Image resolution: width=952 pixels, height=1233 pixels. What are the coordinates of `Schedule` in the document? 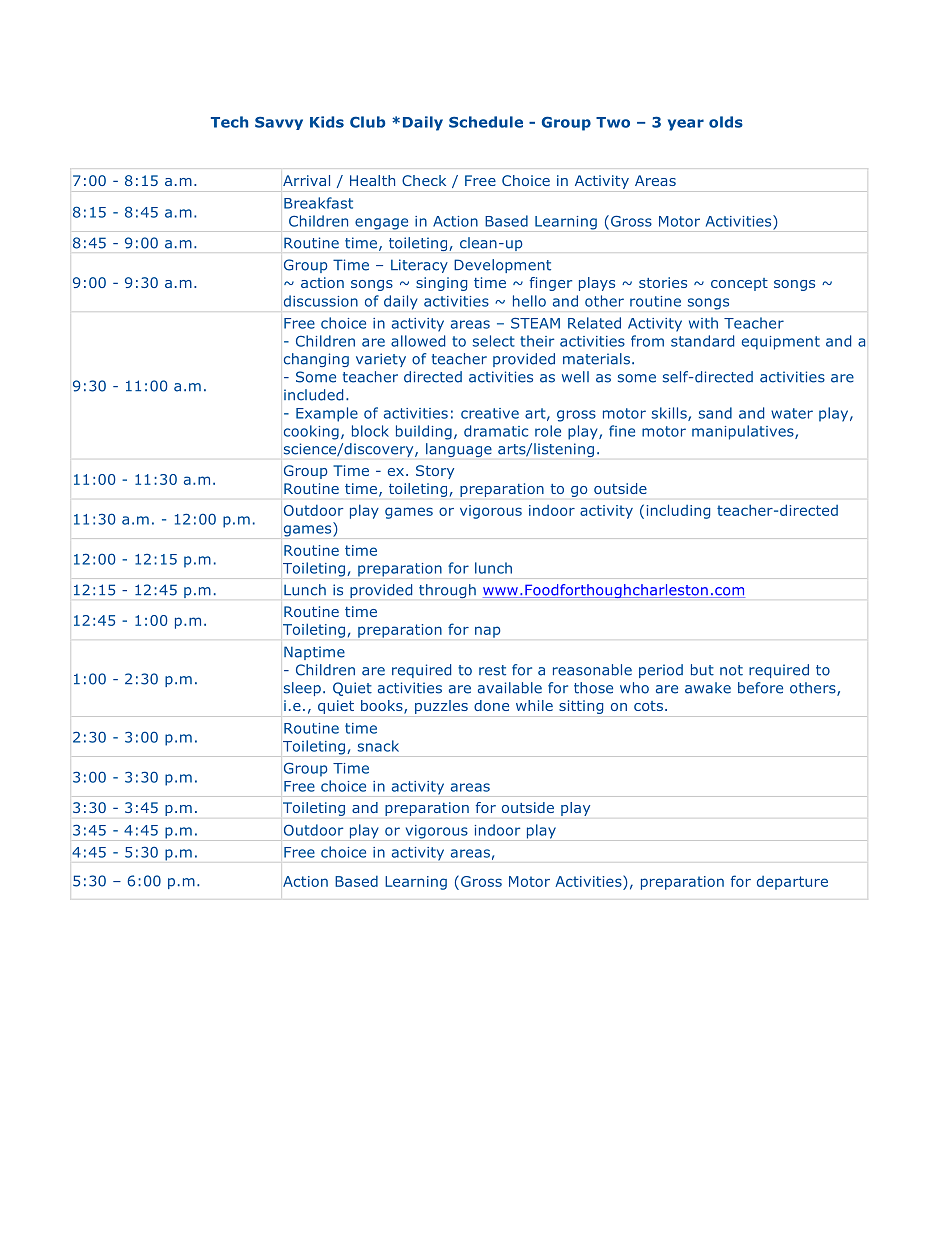 It's located at (486, 122).
